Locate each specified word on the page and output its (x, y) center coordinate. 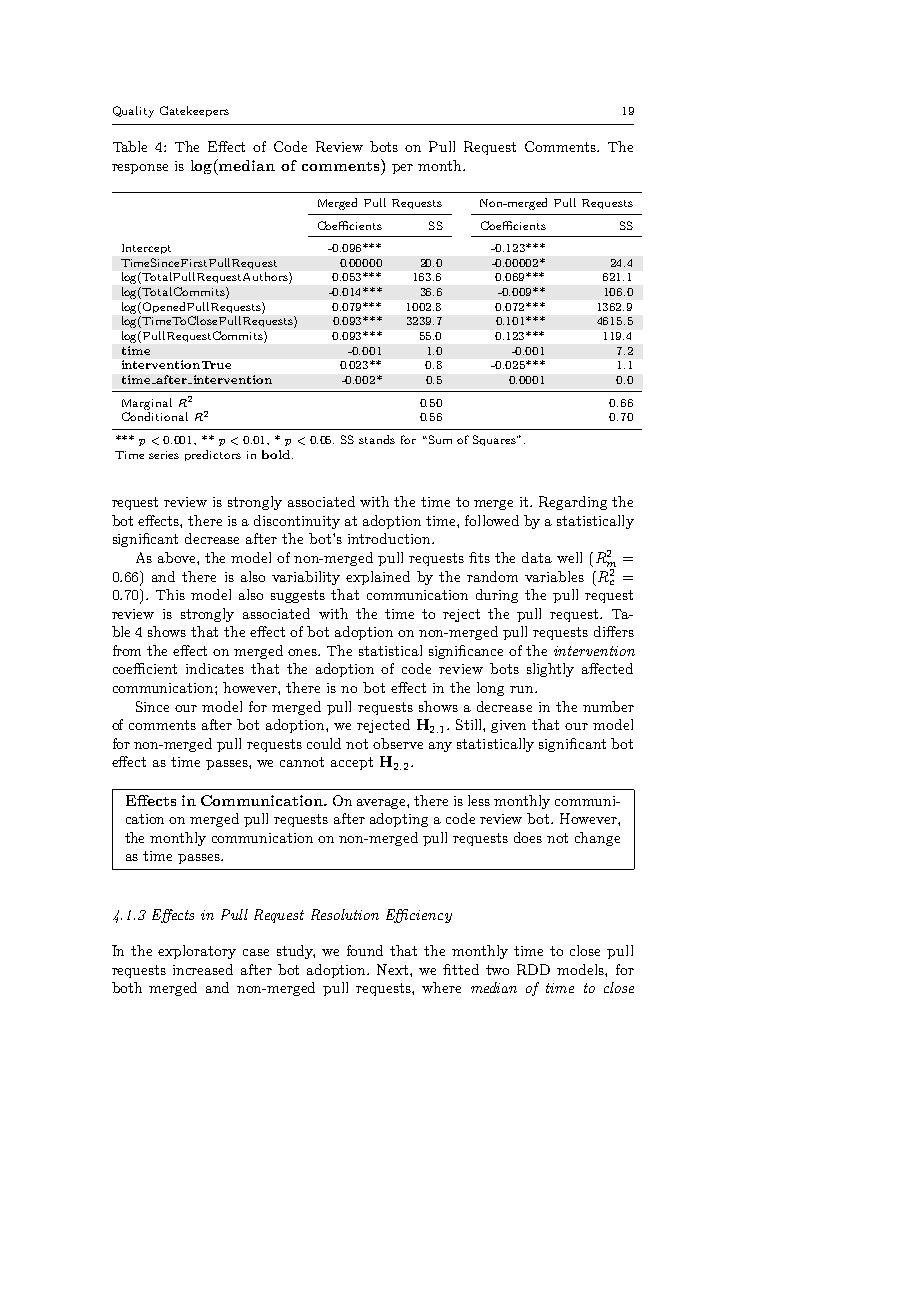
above (178, 557)
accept (352, 763)
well (569, 557)
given (508, 726)
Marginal (147, 404)
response (140, 169)
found (365, 950)
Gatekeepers (194, 111)
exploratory (197, 952)
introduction (390, 538)
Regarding (573, 503)
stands (377, 439)
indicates (215, 668)
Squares (495, 440)
